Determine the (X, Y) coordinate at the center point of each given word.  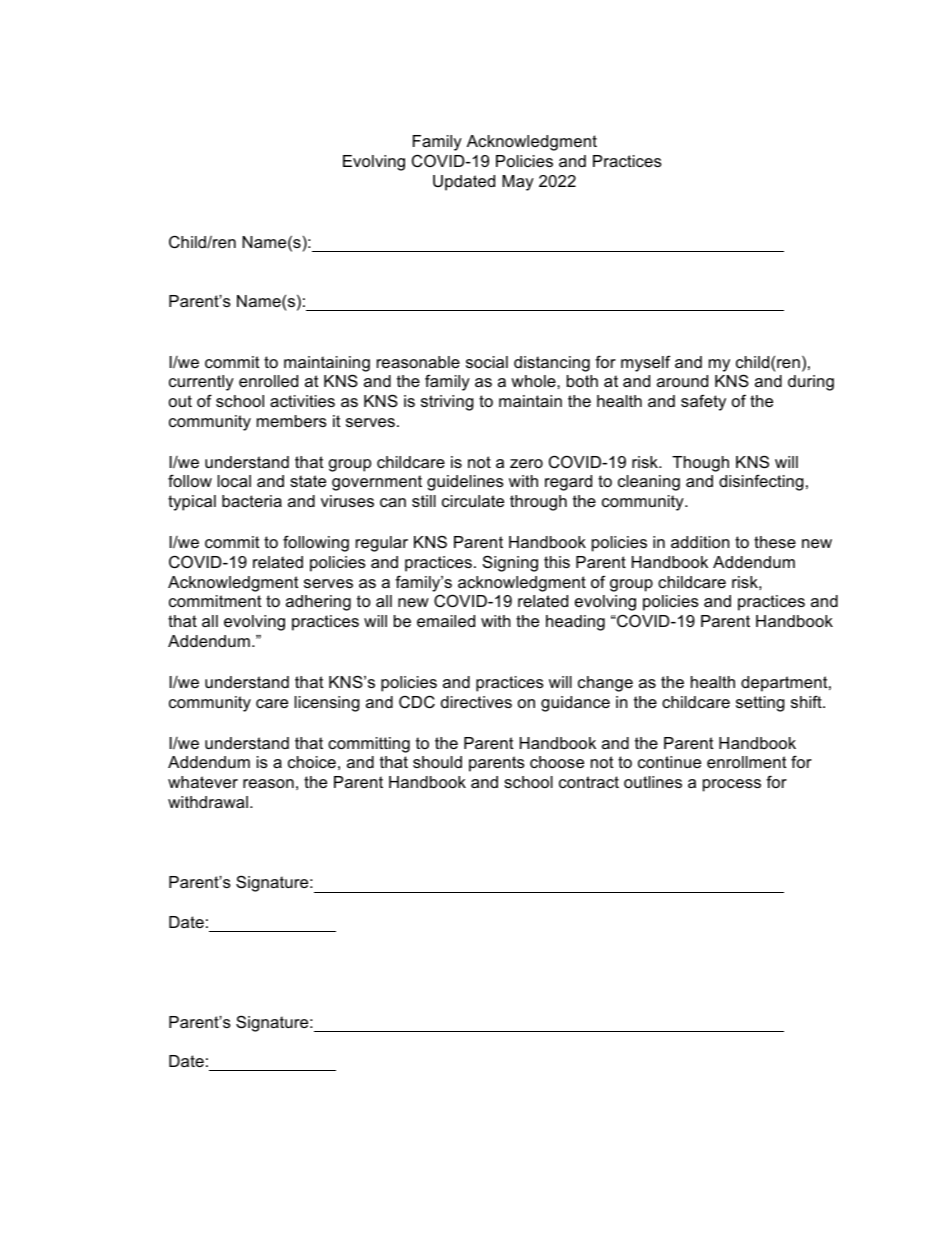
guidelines (465, 483)
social (487, 362)
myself (645, 363)
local (234, 481)
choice (312, 762)
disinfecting (761, 482)
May (518, 183)
